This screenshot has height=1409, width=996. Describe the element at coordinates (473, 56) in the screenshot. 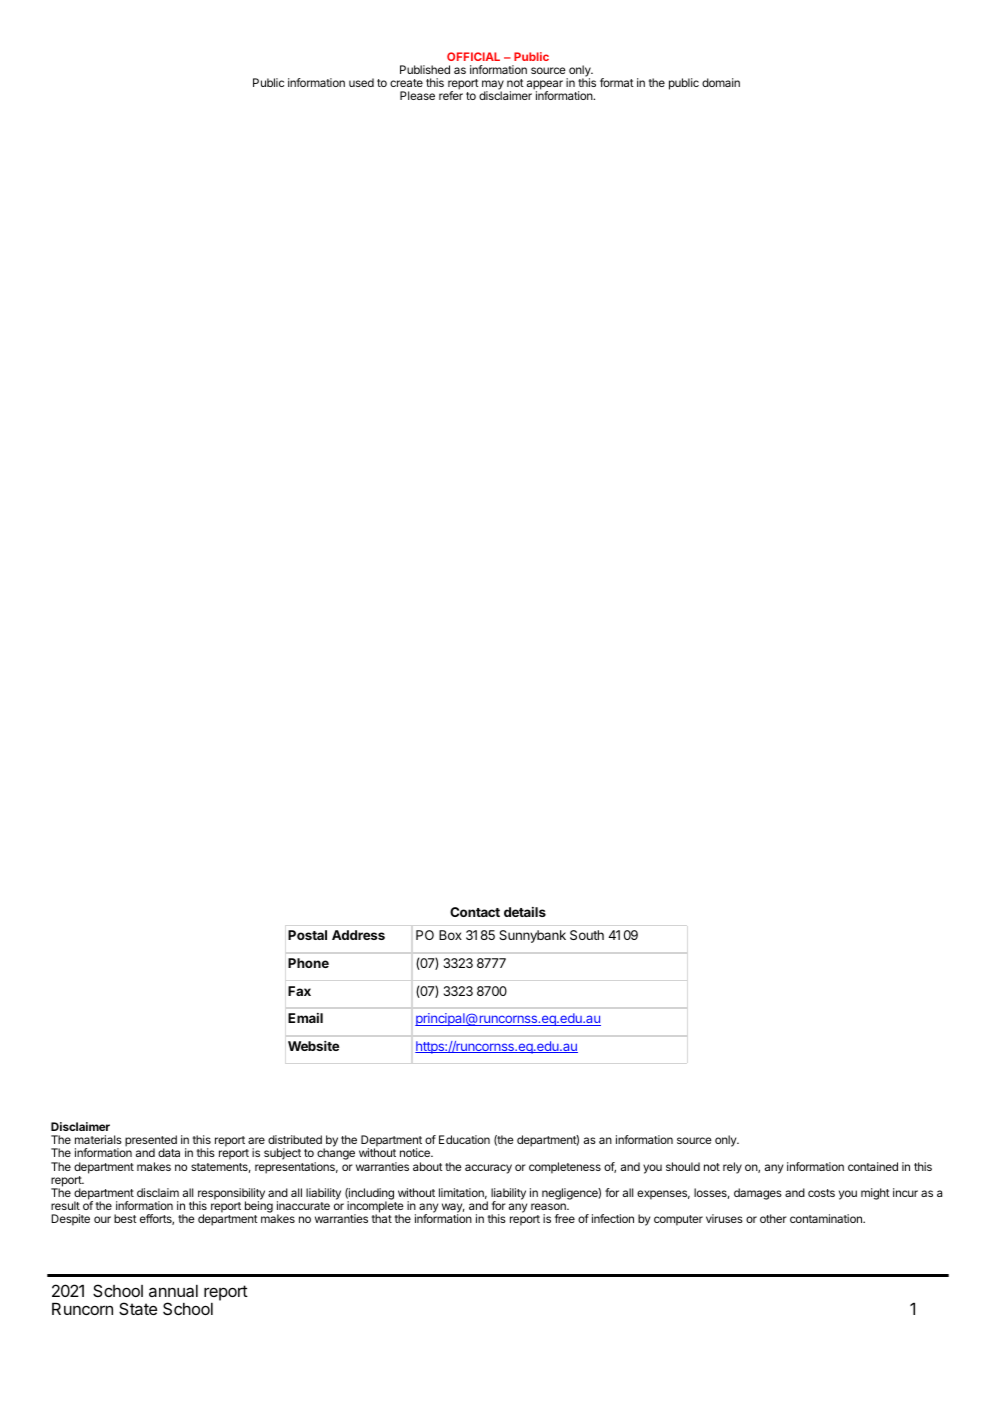

I see `OFFICIAL` at that location.
